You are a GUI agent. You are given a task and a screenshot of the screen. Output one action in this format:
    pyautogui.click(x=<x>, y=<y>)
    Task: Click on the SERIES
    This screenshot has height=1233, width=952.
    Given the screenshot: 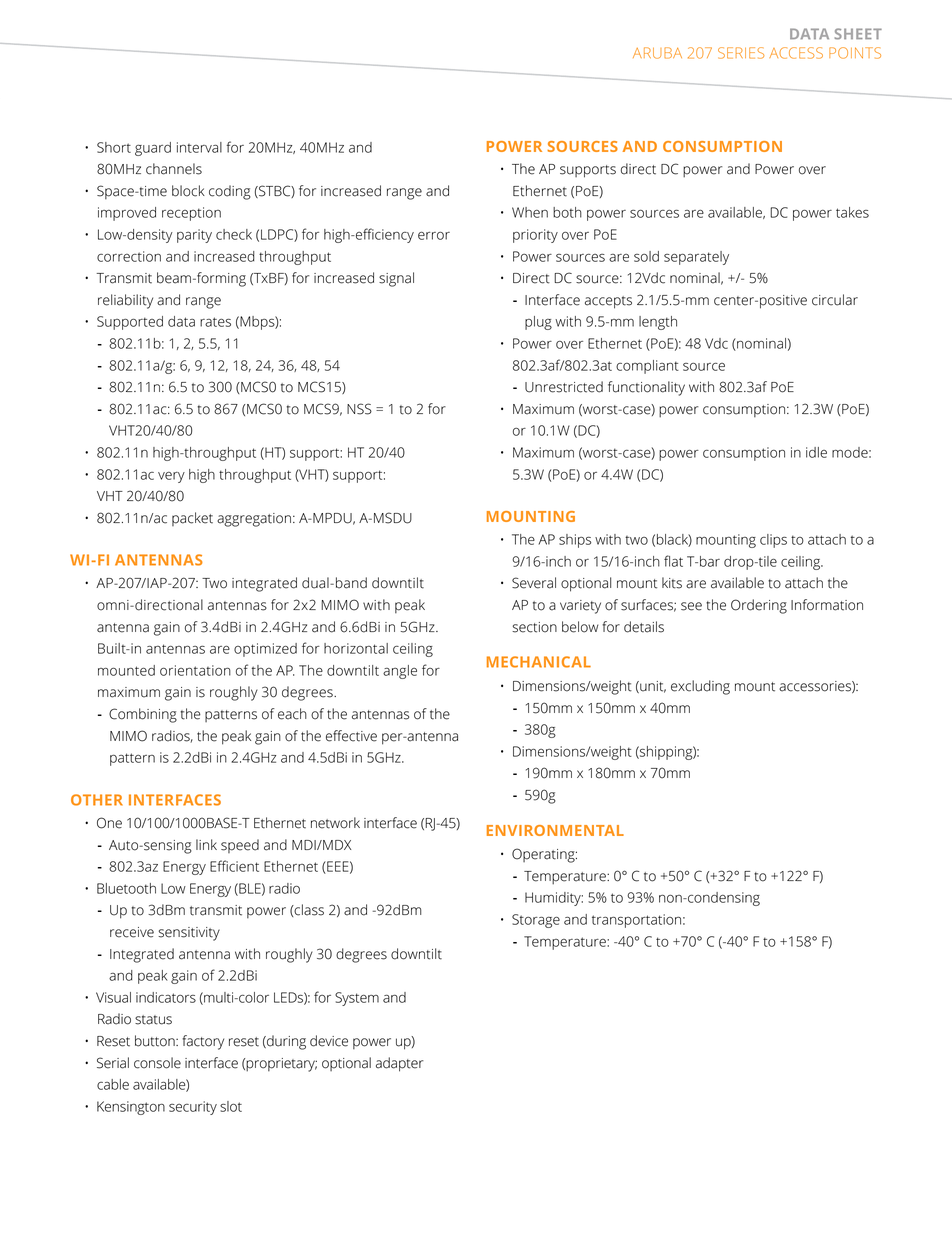 What is the action you would take?
    pyautogui.click(x=741, y=53)
